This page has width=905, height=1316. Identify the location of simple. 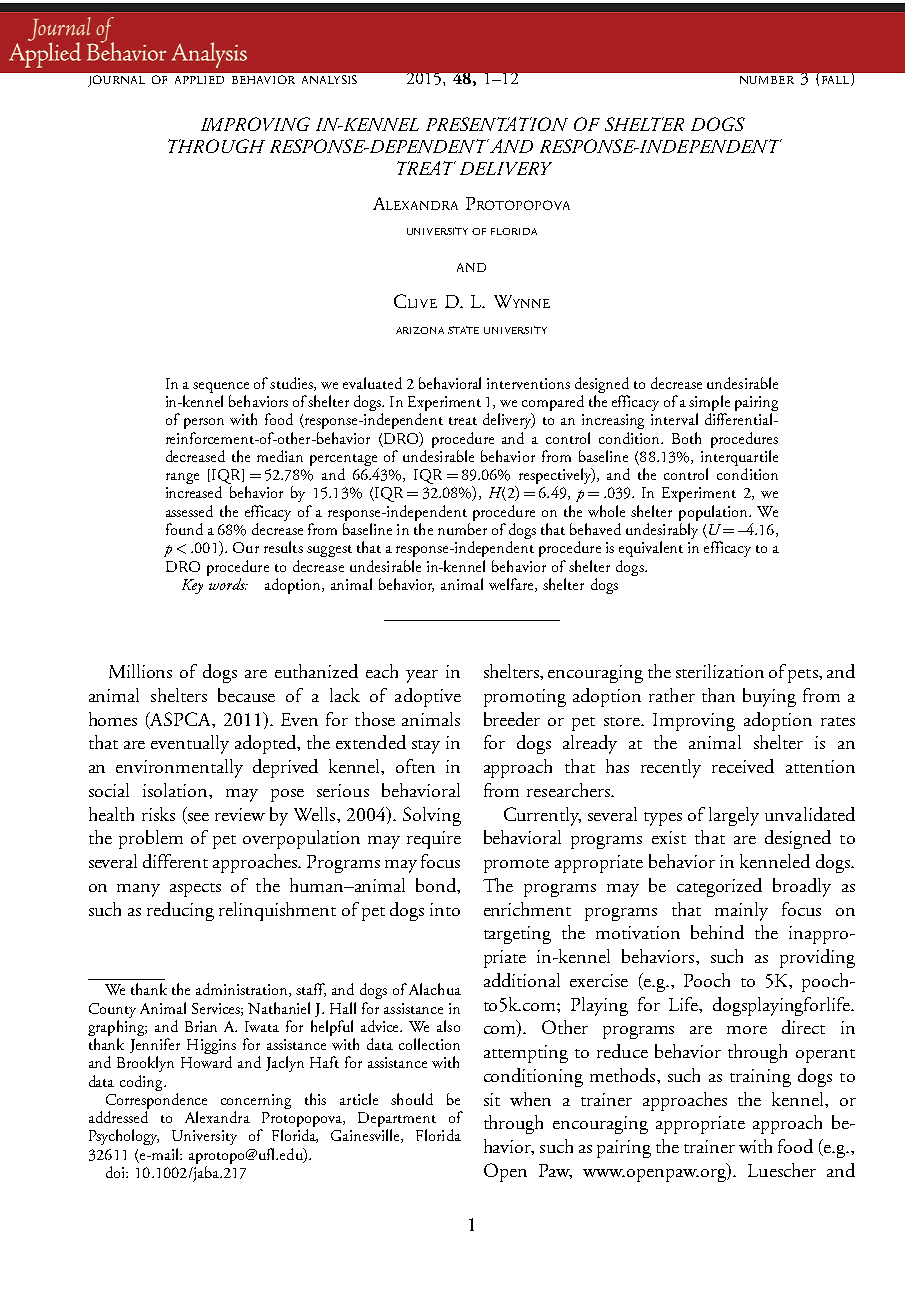
(709, 404).
